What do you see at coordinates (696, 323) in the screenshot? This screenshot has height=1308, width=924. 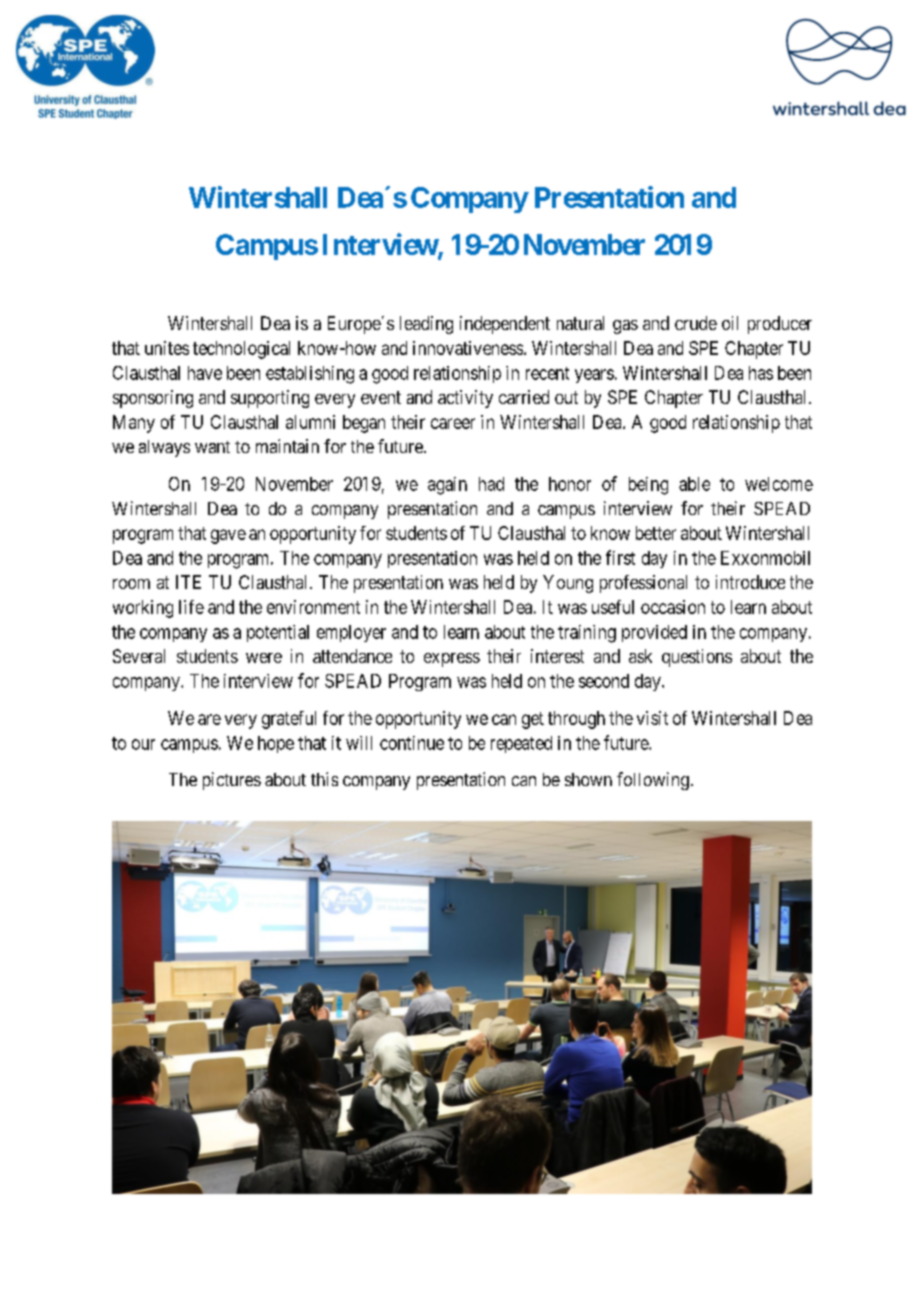 I see `crude` at bounding box center [696, 323].
